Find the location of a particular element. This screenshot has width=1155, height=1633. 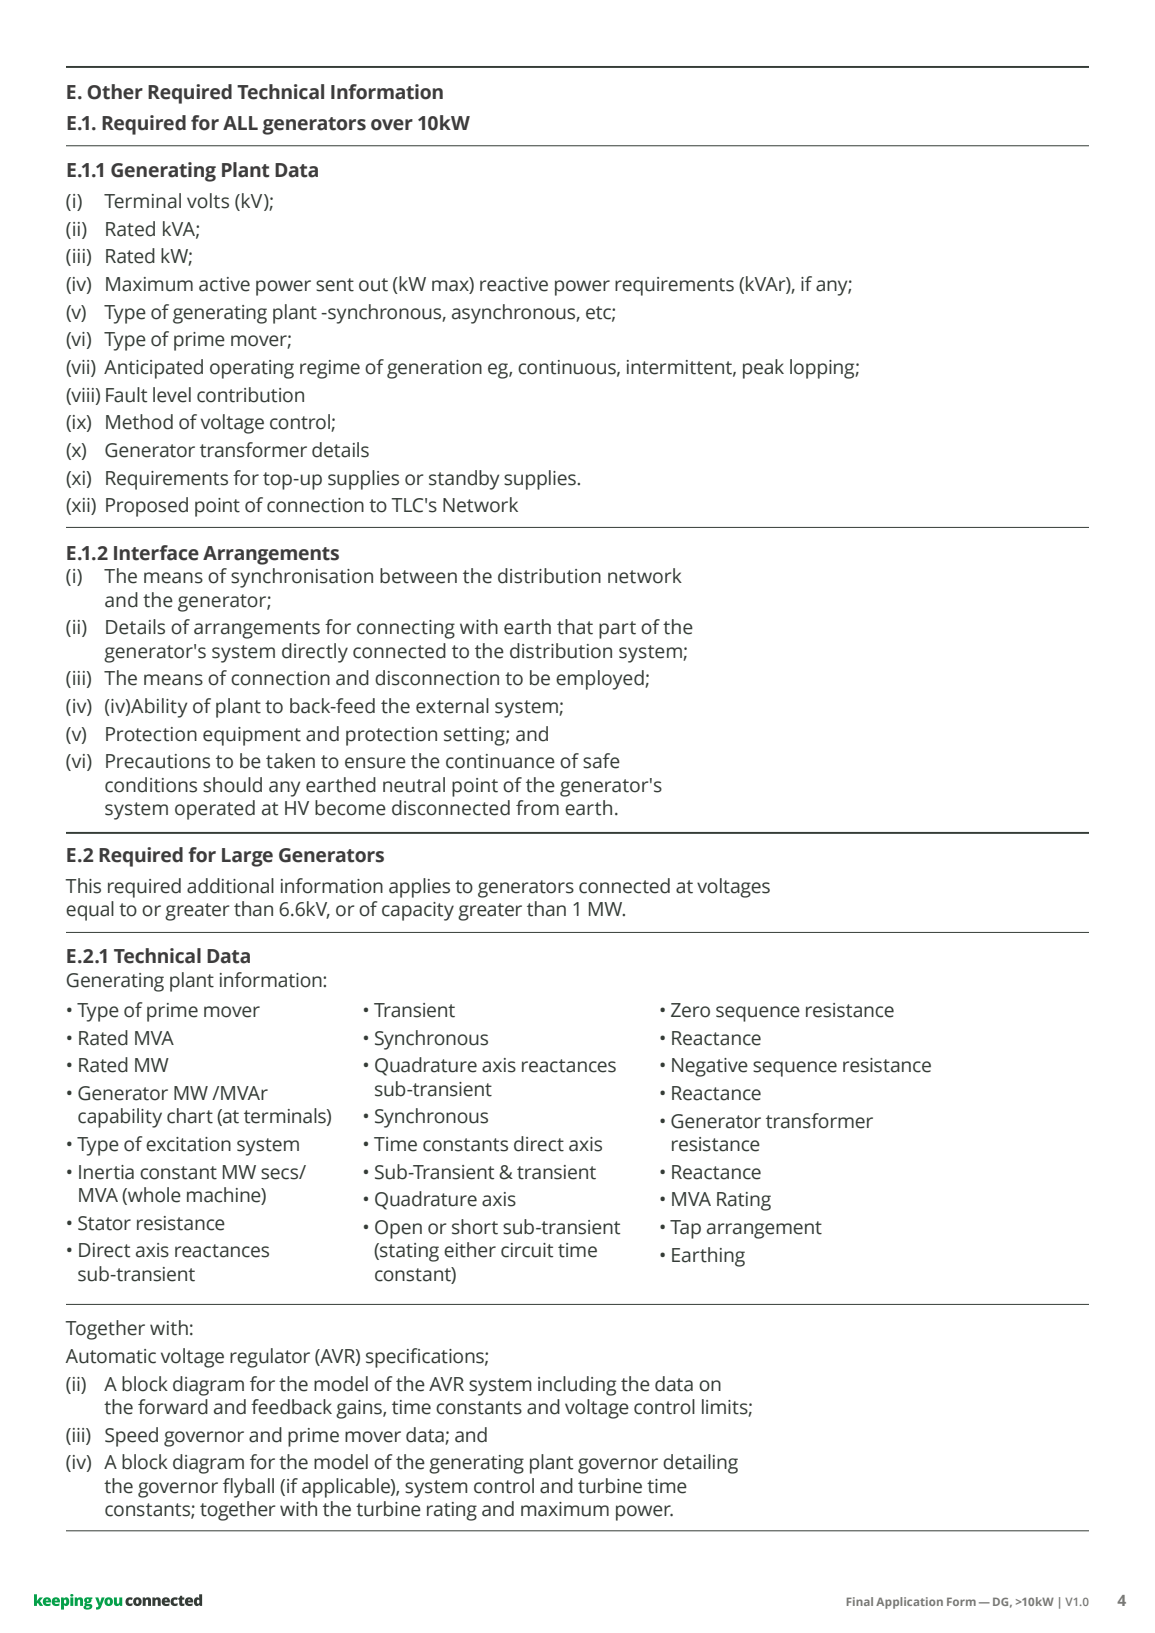

Interface is located at coordinates (156, 553).
